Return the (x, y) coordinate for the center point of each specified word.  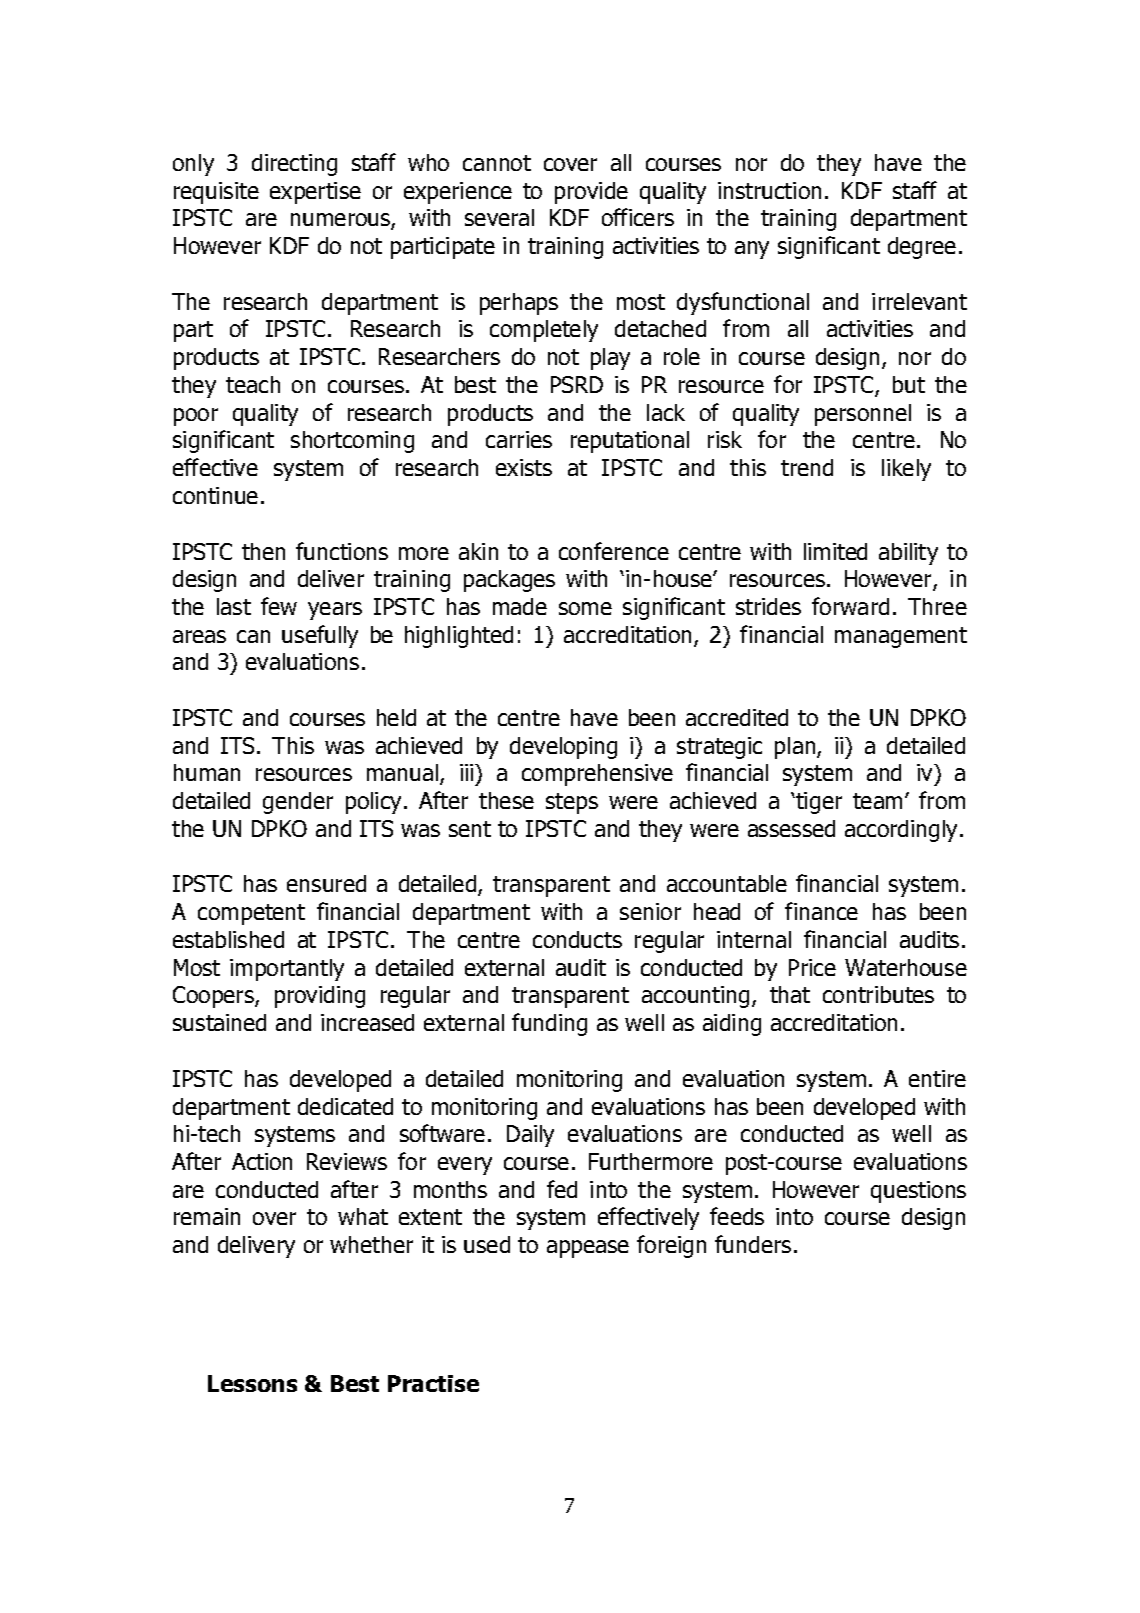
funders (753, 1244)
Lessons (252, 1383)
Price (812, 967)
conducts (577, 939)
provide (591, 193)
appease (588, 1249)
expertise (315, 193)
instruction (769, 190)
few (279, 606)
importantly (287, 970)
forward (850, 606)
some (585, 608)
